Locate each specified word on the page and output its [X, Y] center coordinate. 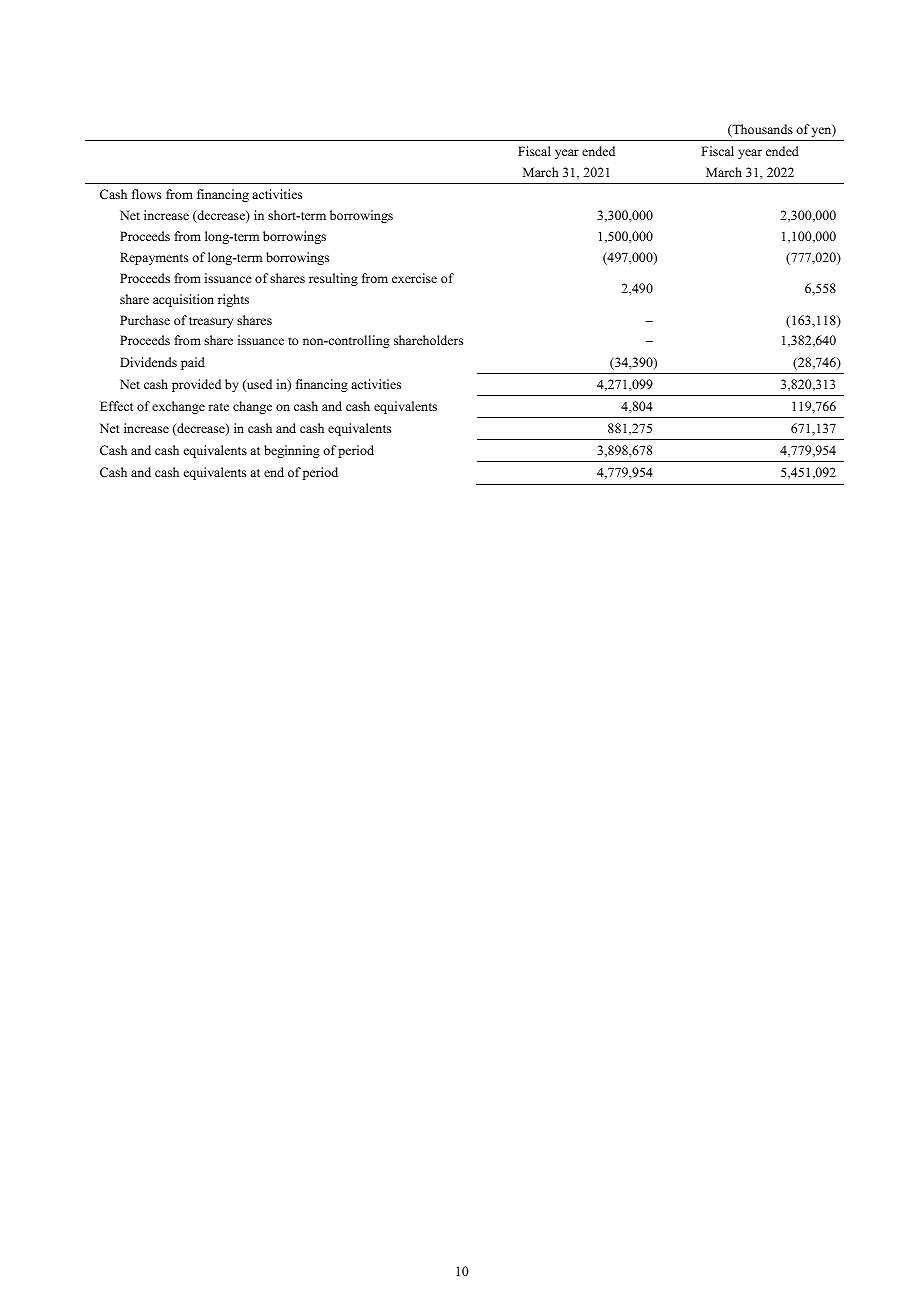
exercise [414, 278]
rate [218, 407]
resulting [333, 279]
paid [193, 363]
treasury [211, 322]
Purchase [145, 320]
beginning [292, 451]
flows [146, 194]
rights [233, 300]
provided [196, 385]
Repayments [154, 258]
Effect [116, 406]
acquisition [183, 300]
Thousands [761, 130]
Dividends [148, 362]
